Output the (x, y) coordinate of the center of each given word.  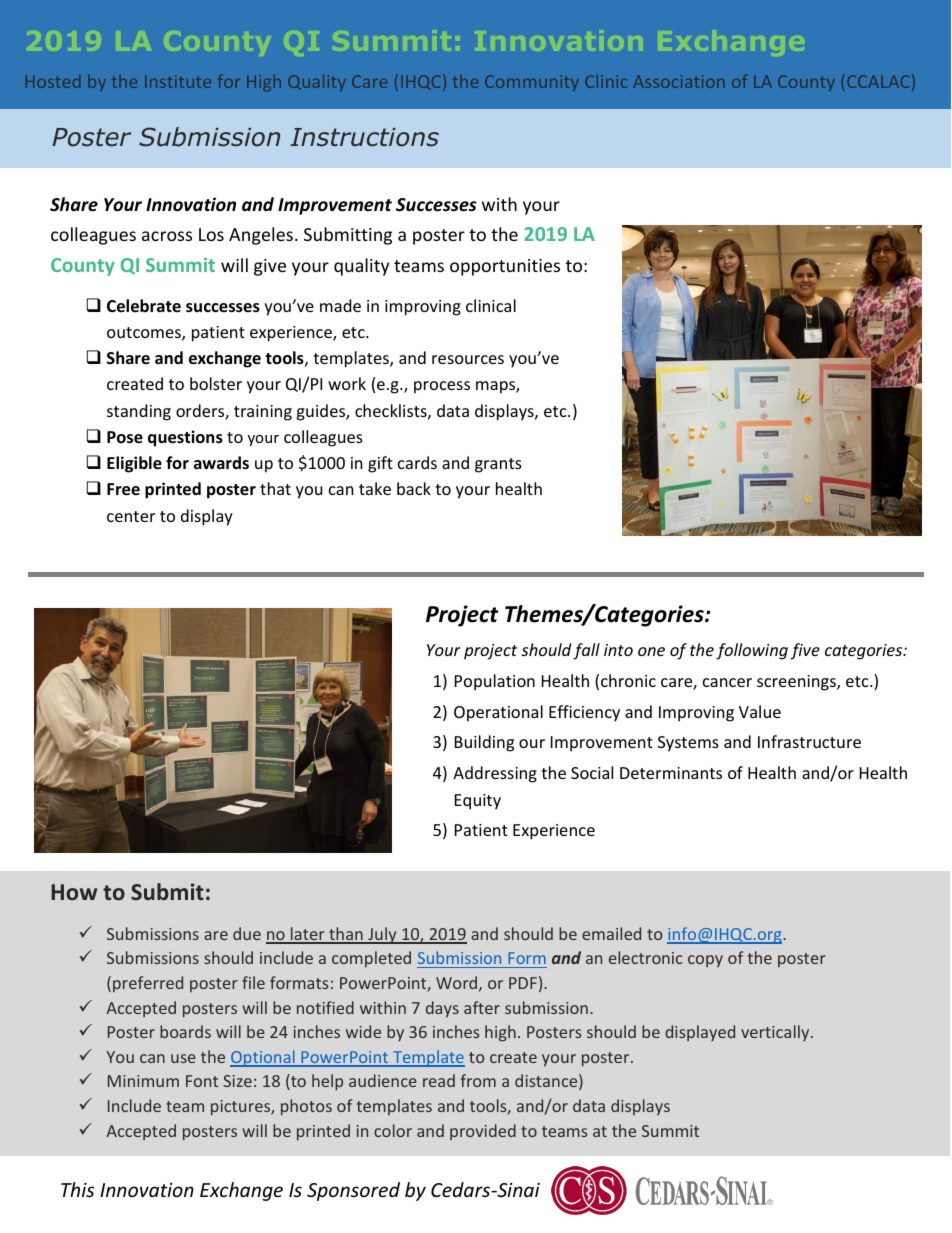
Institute (178, 81)
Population (495, 682)
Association (679, 81)
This (77, 1189)
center (131, 516)
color (393, 1130)
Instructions (364, 137)
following (752, 651)
